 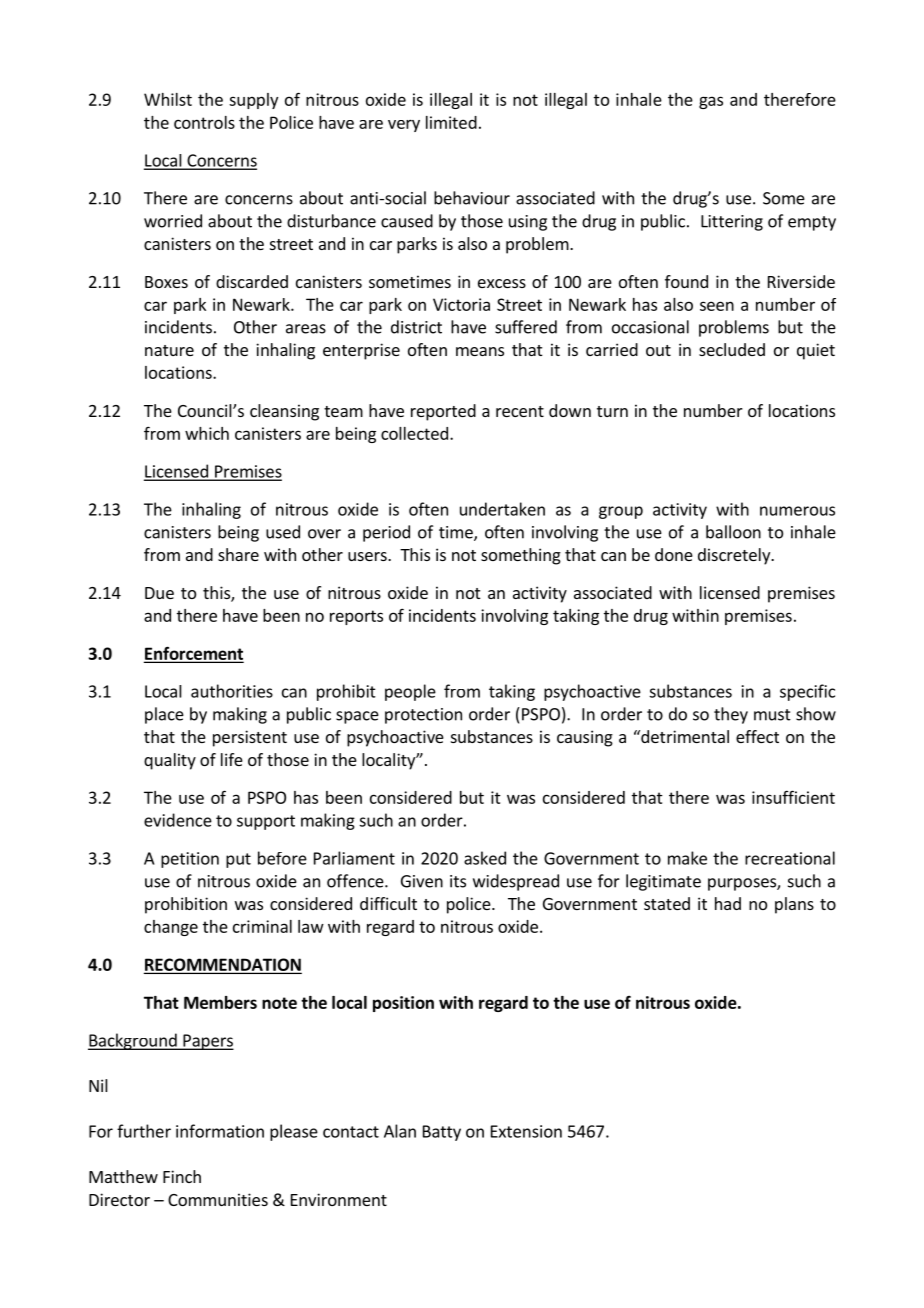 I want to click on undertaken, so click(x=502, y=509).
